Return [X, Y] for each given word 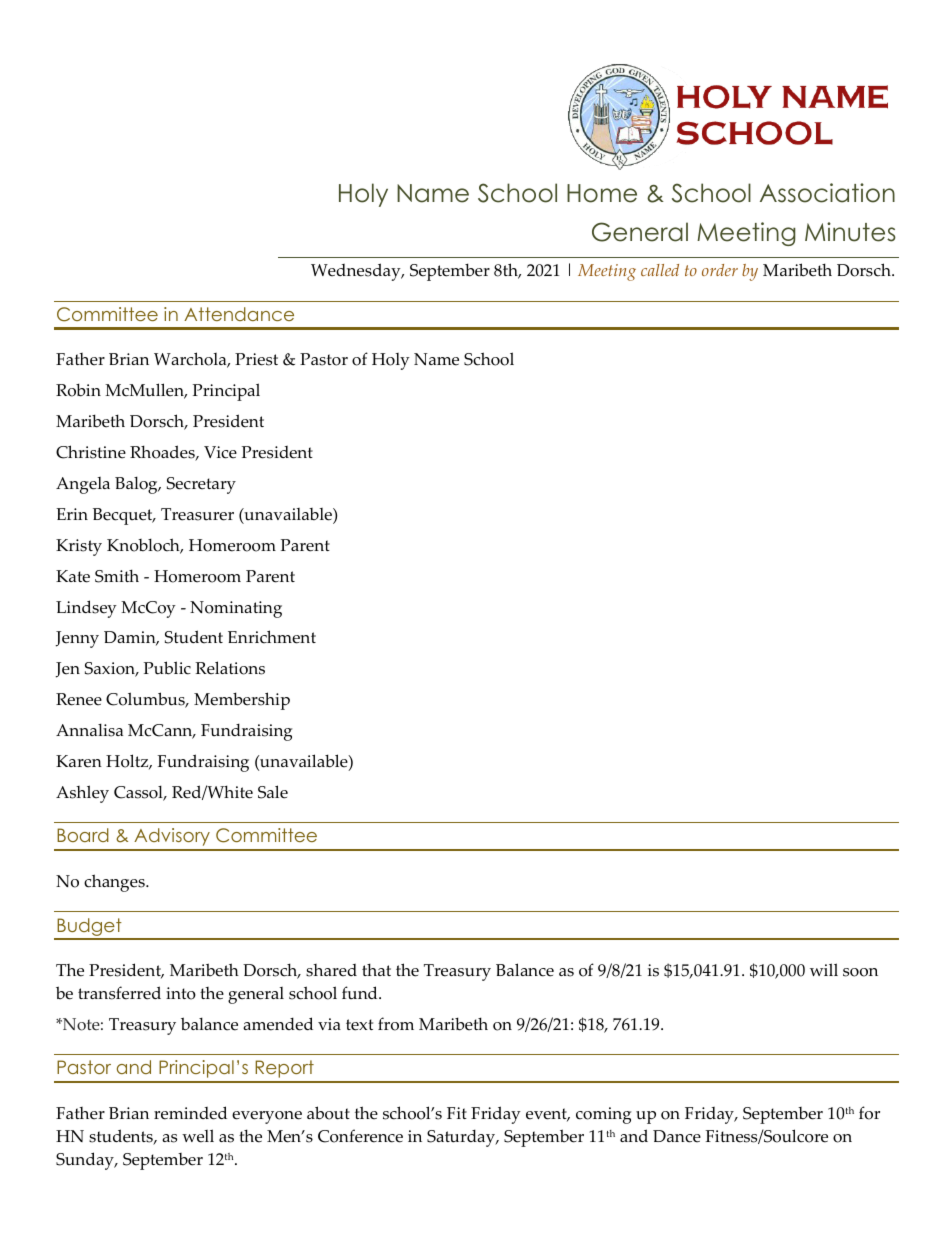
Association [827, 193]
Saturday [462, 1138]
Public [167, 668]
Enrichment [272, 637]
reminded [190, 1113]
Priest [256, 359]
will [824, 969]
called [660, 270]
